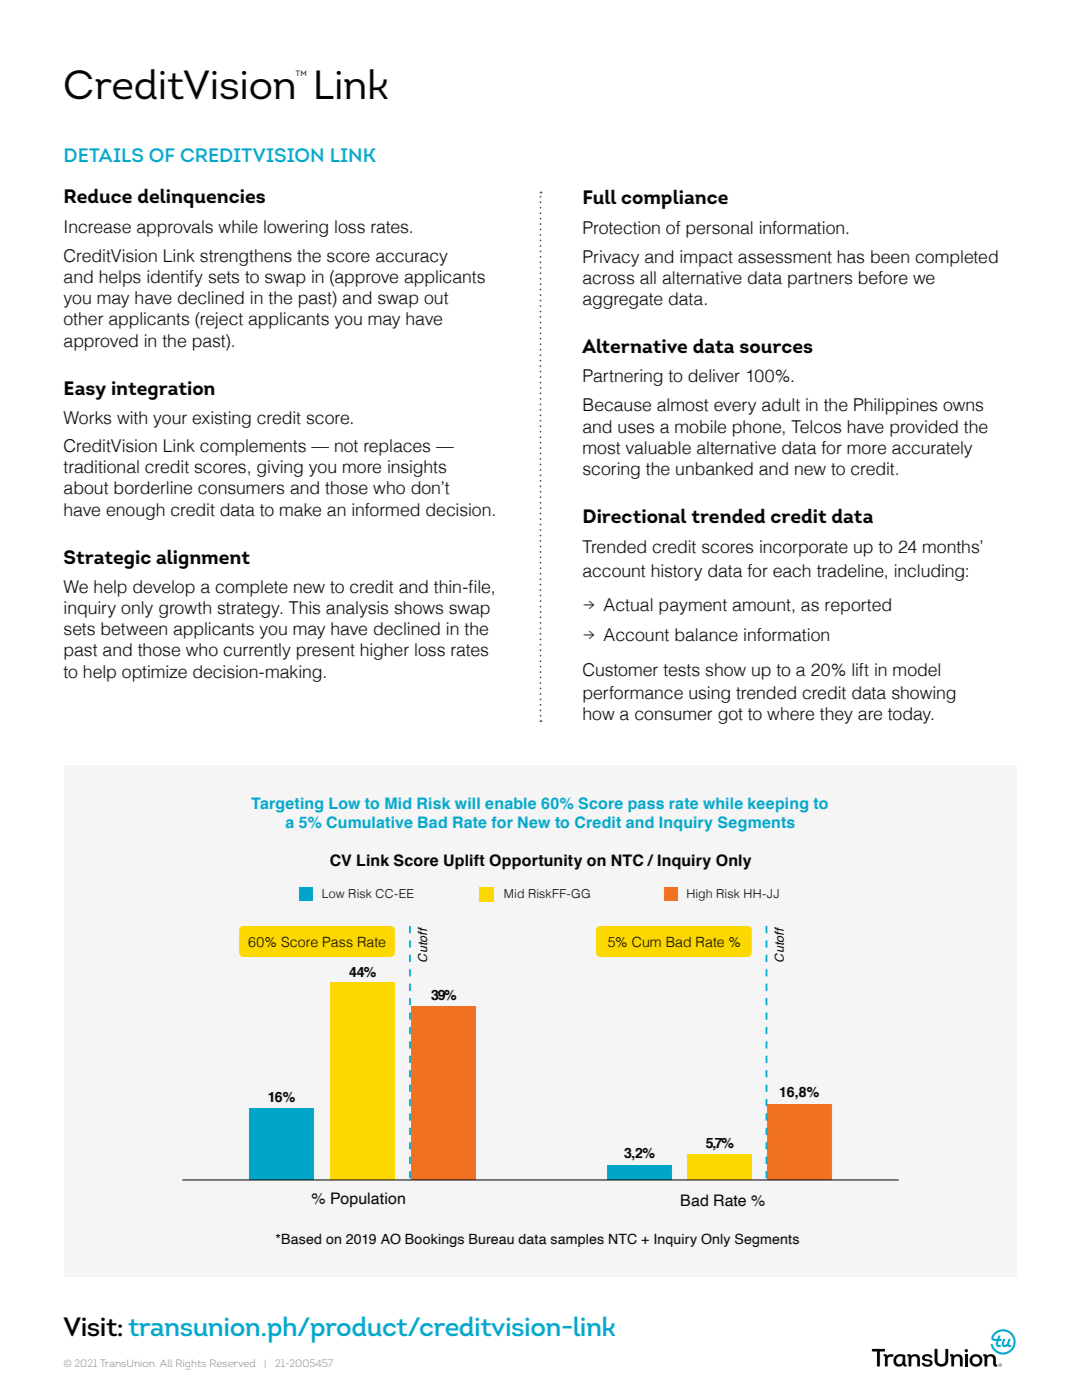 This page has height=1399, width=1081. Describe the element at coordinates (287, 805) in the page. I see `Targeting` at that location.
